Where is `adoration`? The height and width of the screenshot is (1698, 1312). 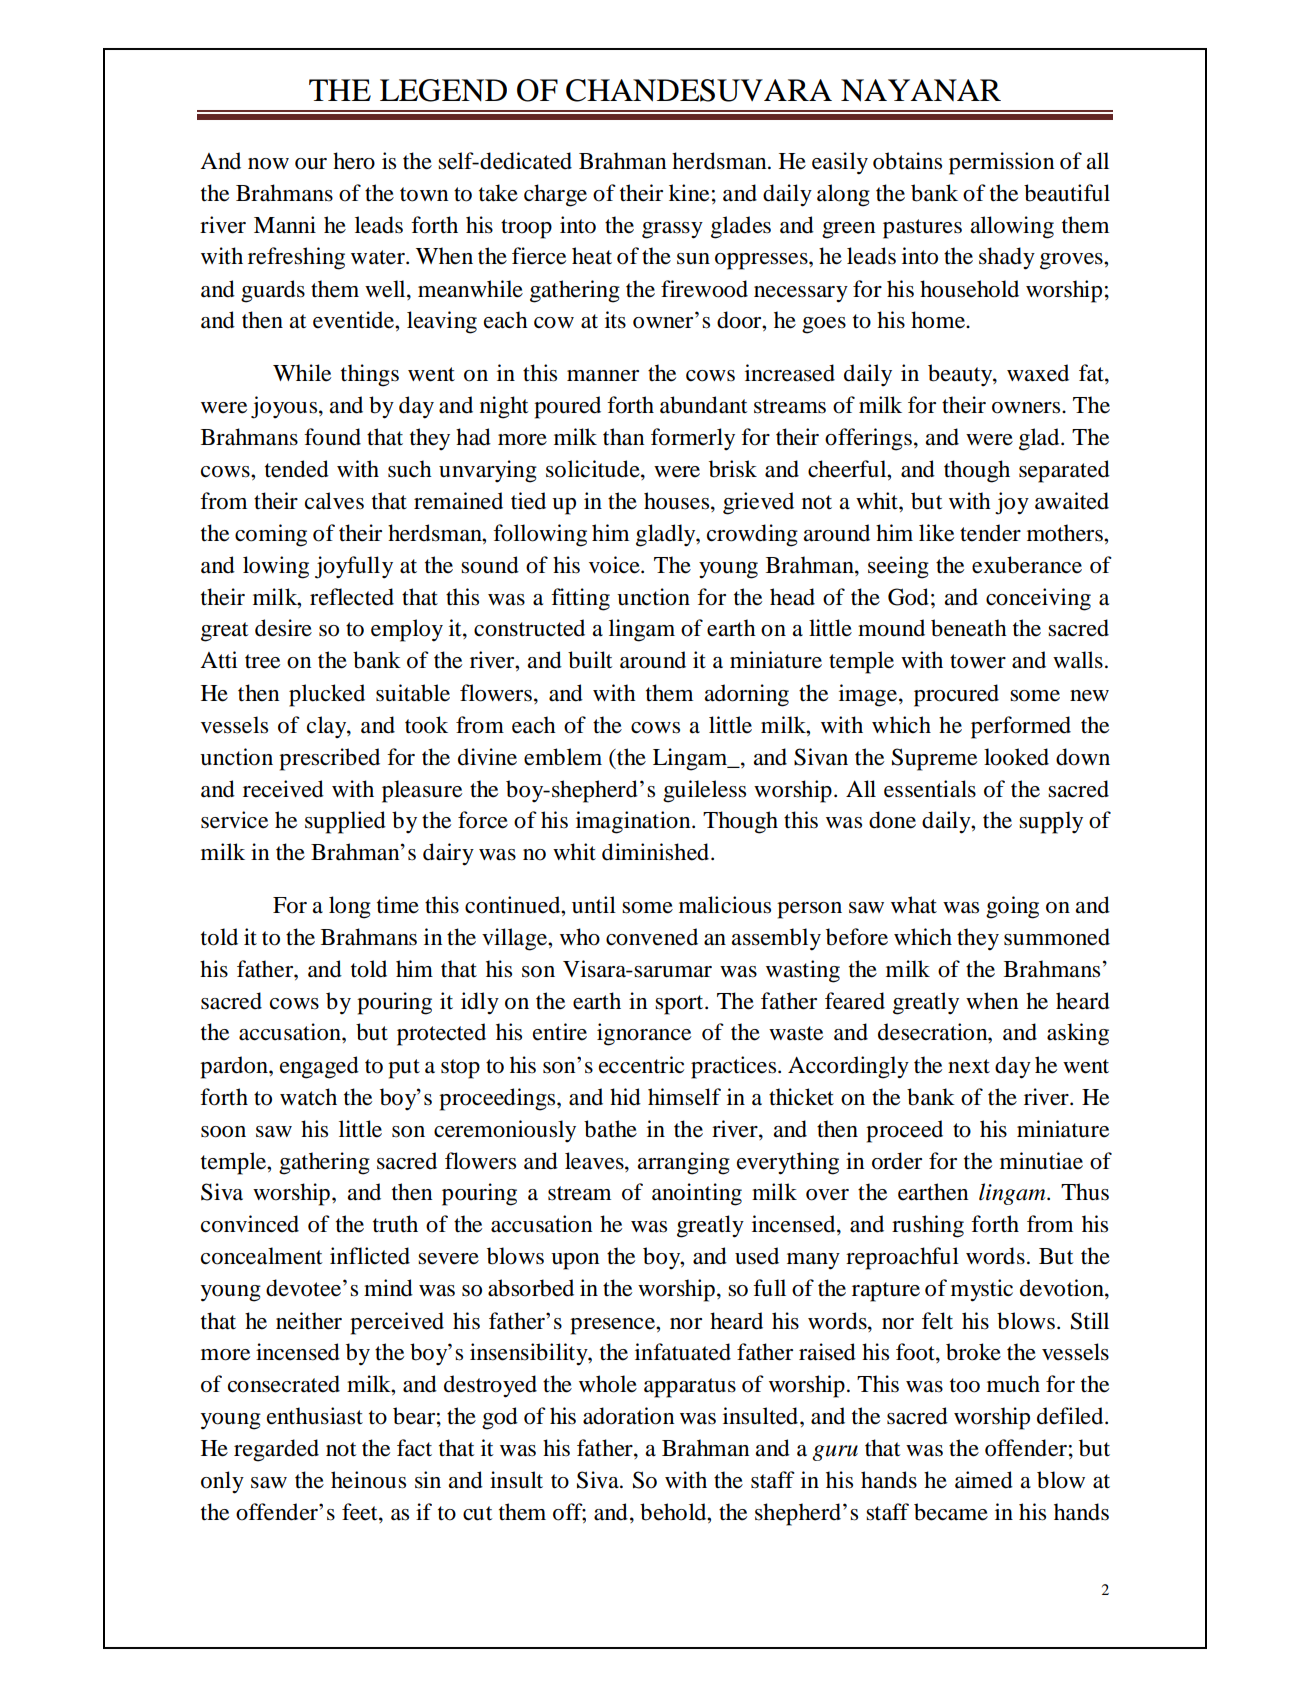
adoration is located at coordinates (628, 1416).
